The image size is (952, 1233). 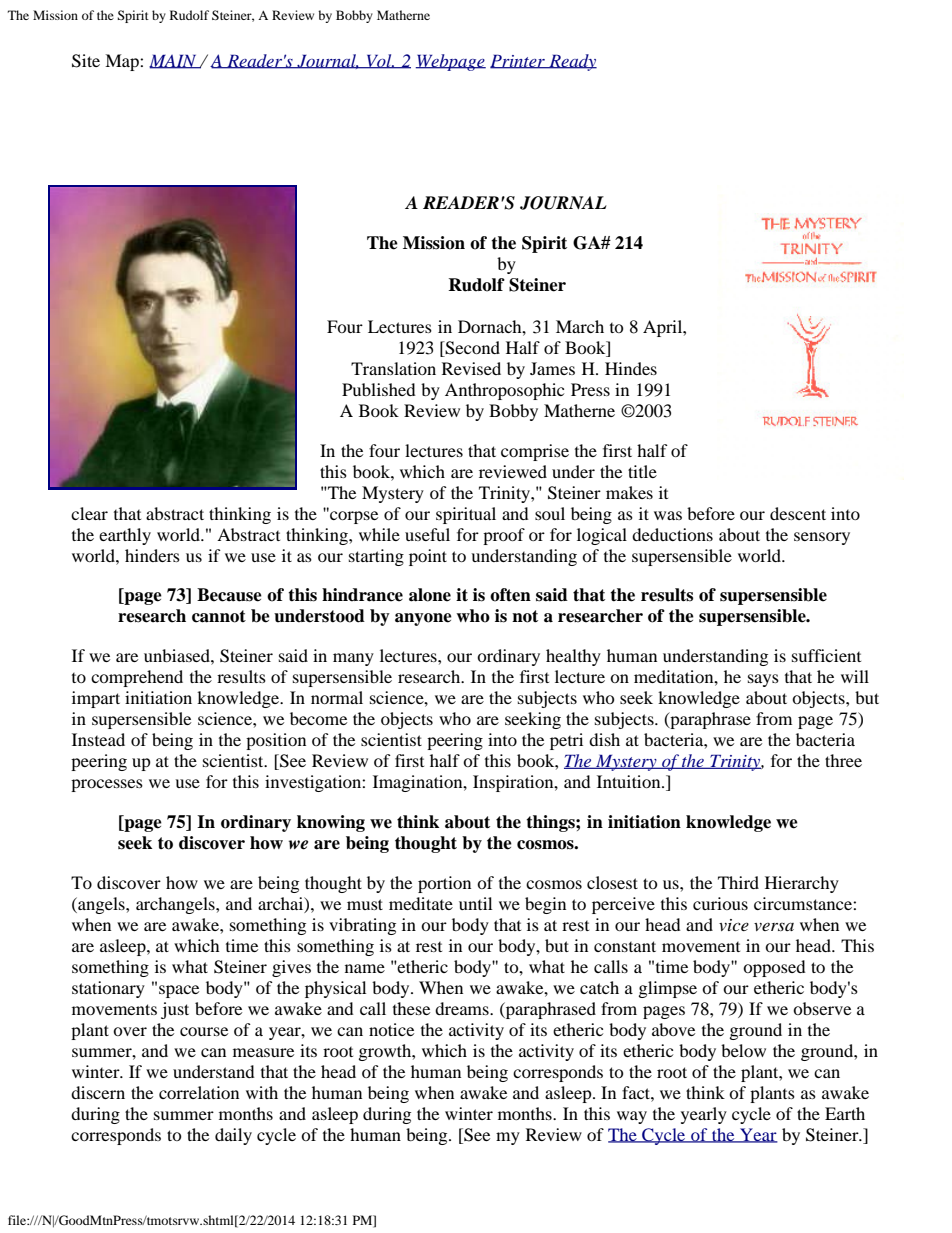 What do you see at coordinates (510, 595) in the page?
I see `often` at bounding box center [510, 595].
